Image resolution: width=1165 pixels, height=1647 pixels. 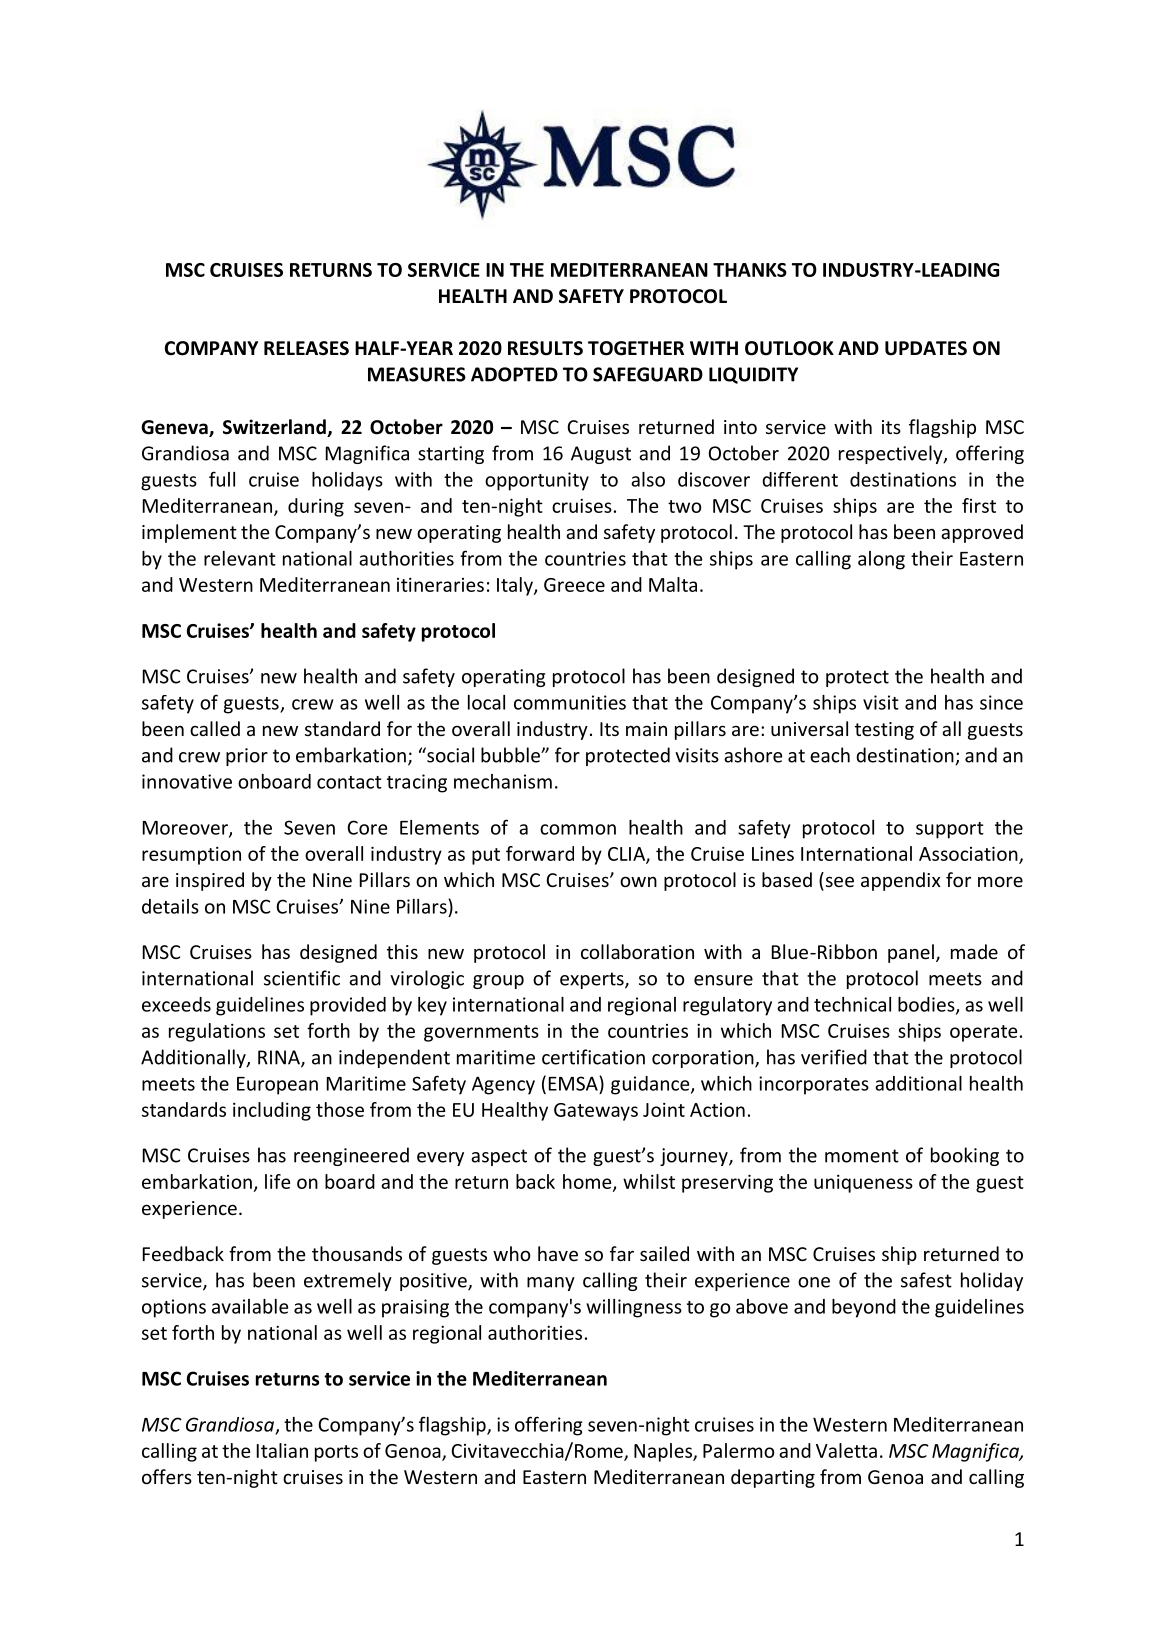 What do you see at coordinates (593, 980) in the image?
I see `experts` at bounding box center [593, 980].
